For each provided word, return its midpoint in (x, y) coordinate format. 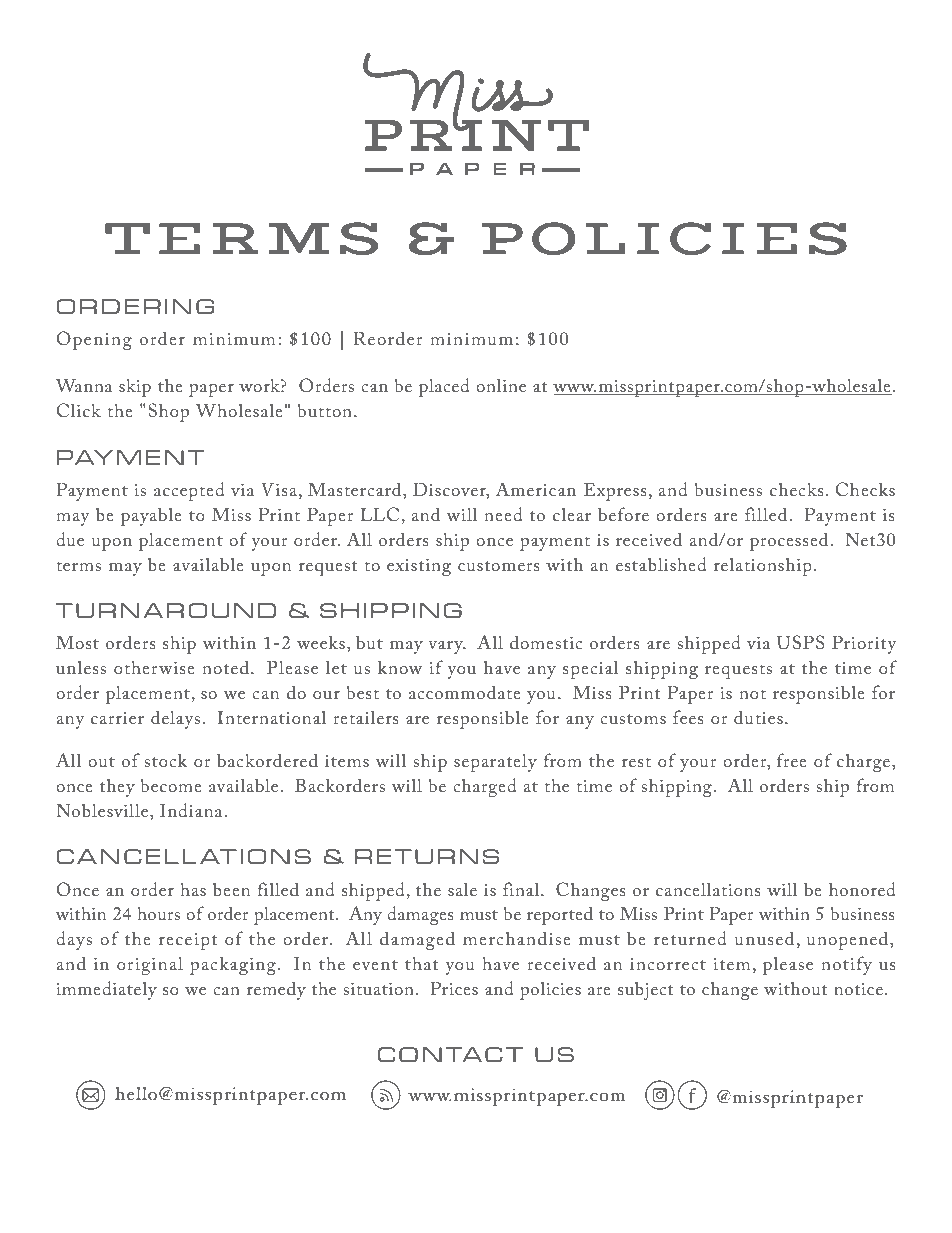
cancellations (708, 889)
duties (758, 717)
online (501, 385)
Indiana (192, 810)
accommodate (465, 692)
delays (175, 719)
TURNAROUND (166, 610)
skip (135, 387)
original (150, 965)
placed (444, 387)
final (522, 889)
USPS (801, 642)
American (535, 489)
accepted (189, 491)
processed (790, 541)
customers (499, 566)
